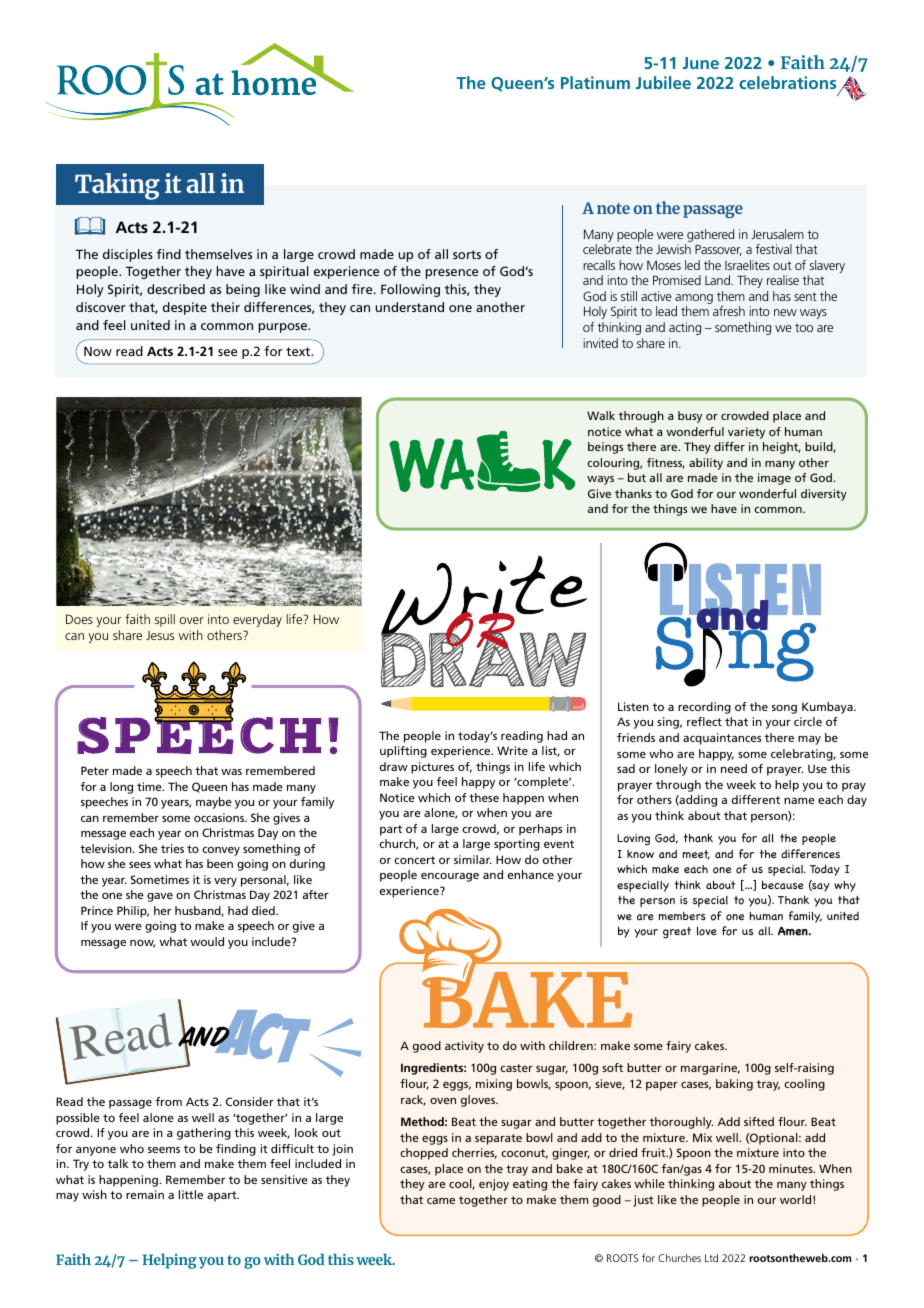 The height and width of the image is (1308, 924). I want to click on celebrations, so click(787, 82).
